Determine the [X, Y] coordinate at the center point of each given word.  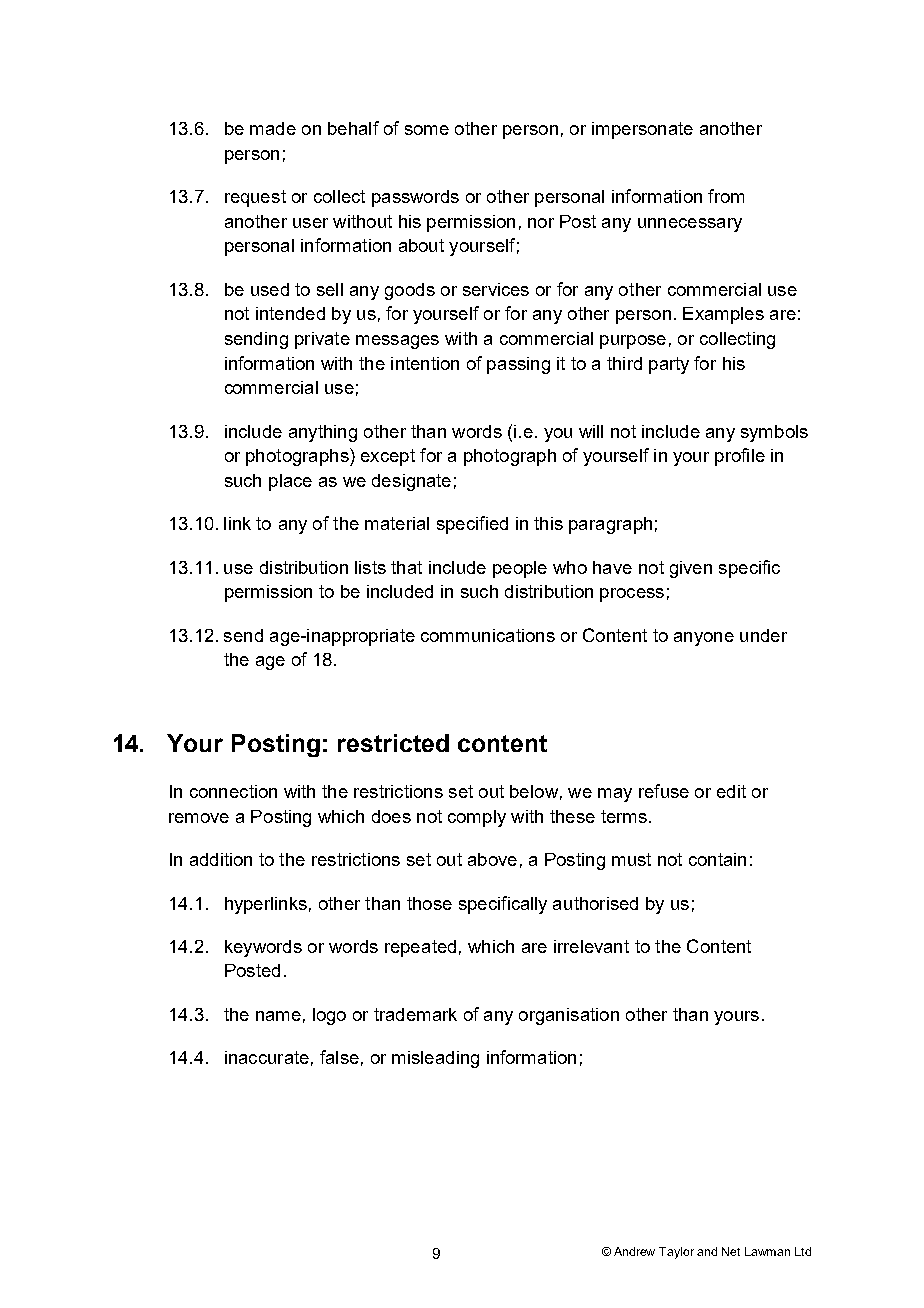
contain [717, 859]
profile [740, 457]
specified [472, 525]
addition [221, 859]
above [492, 859]
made [273, 128]
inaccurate [267, 1057]
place [290, 482]
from [726, 196]
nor [541, 223]
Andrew [634, 1251]
